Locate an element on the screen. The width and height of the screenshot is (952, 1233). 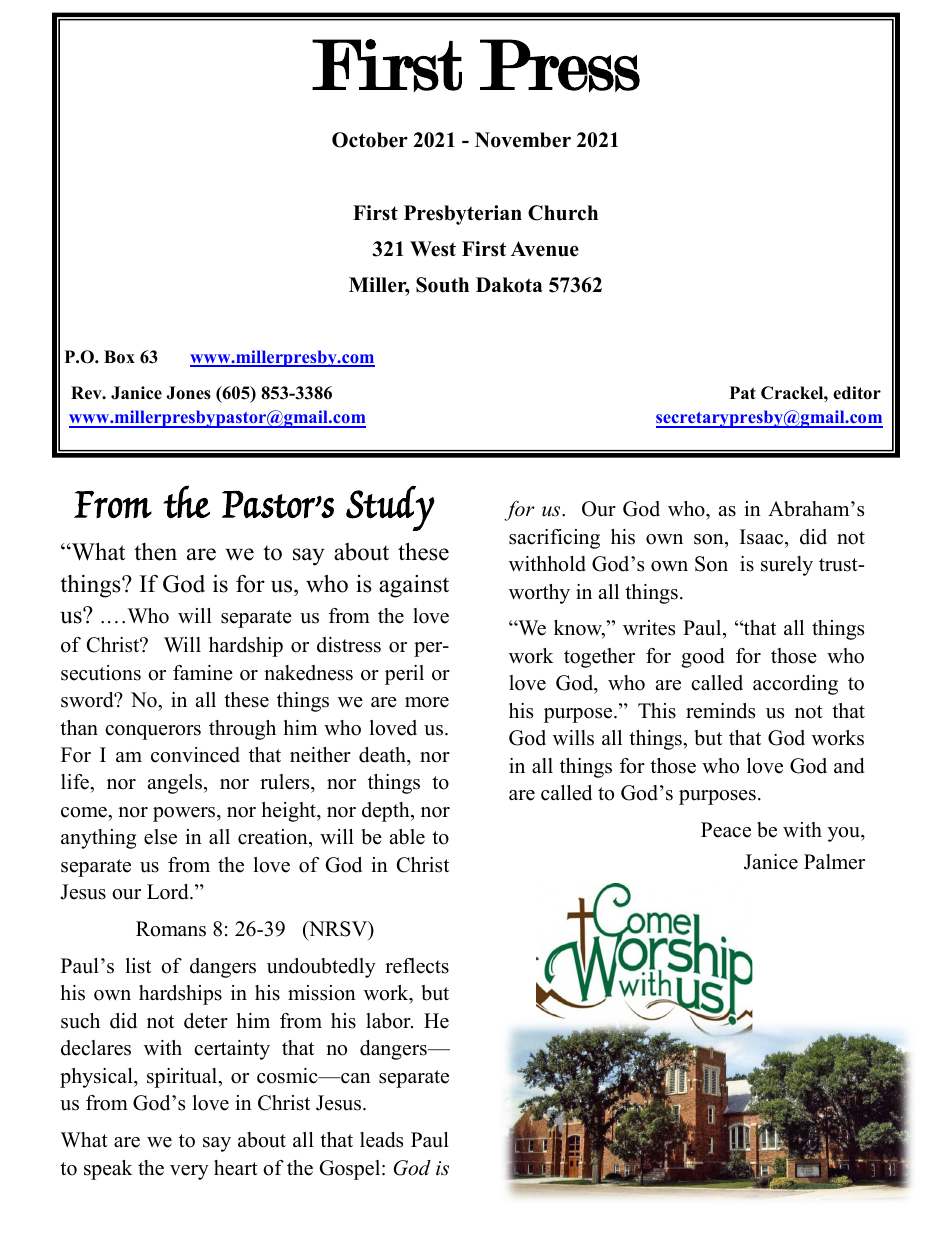
South is located at coordinates (442, 285).
